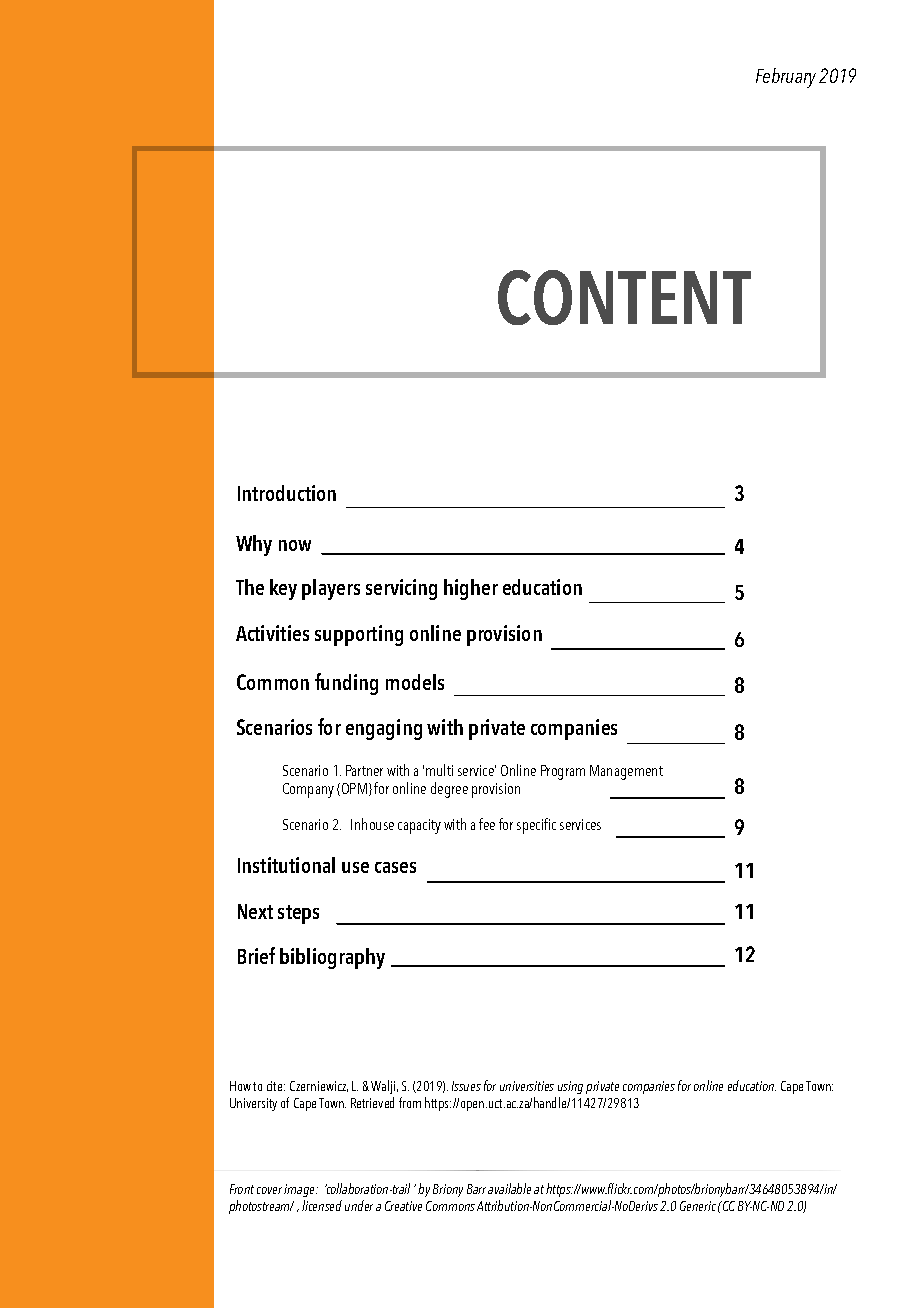 The image size is (924, 1308). I want to click on higher, so click(471, 589).
